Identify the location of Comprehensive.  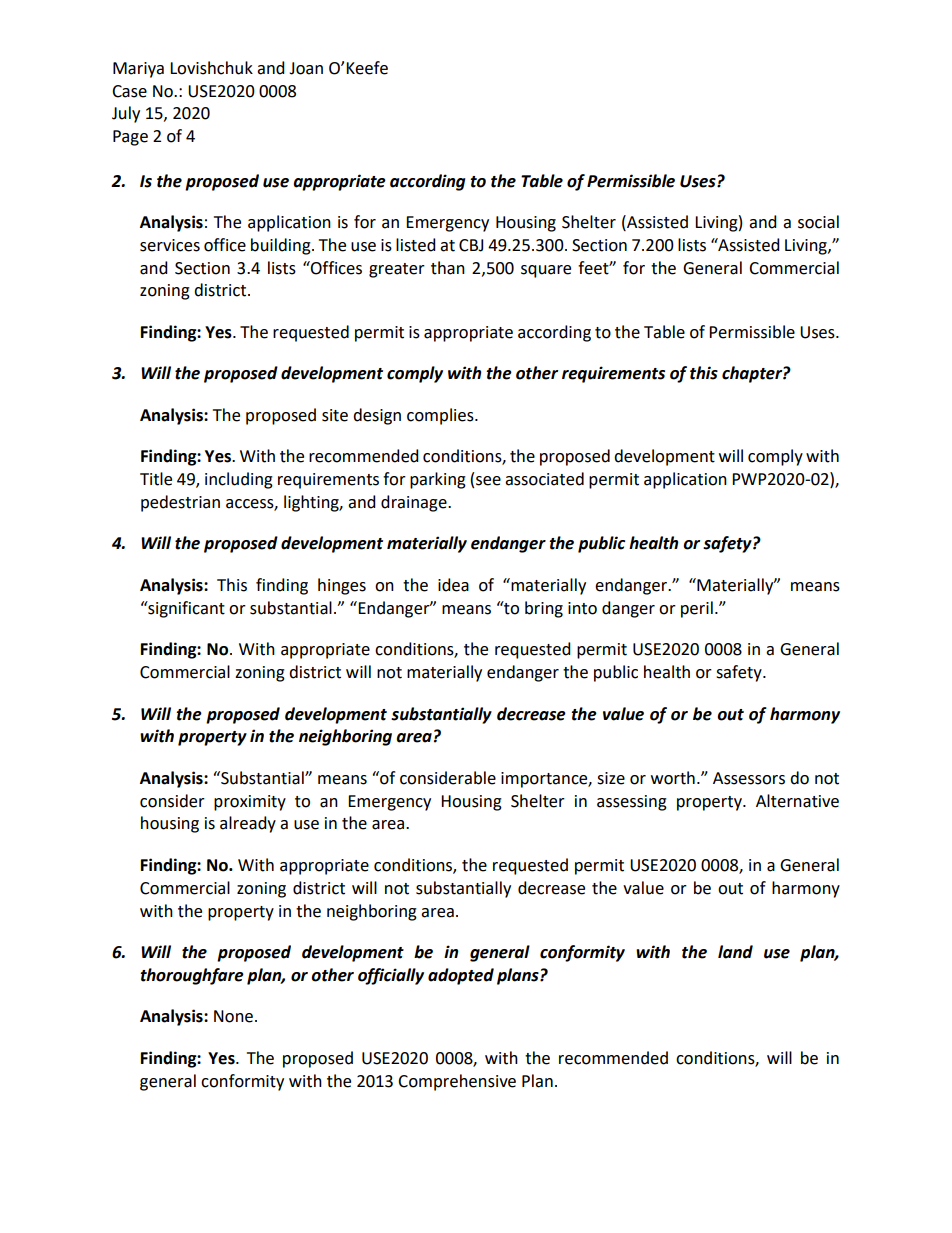
(457, 1082).
